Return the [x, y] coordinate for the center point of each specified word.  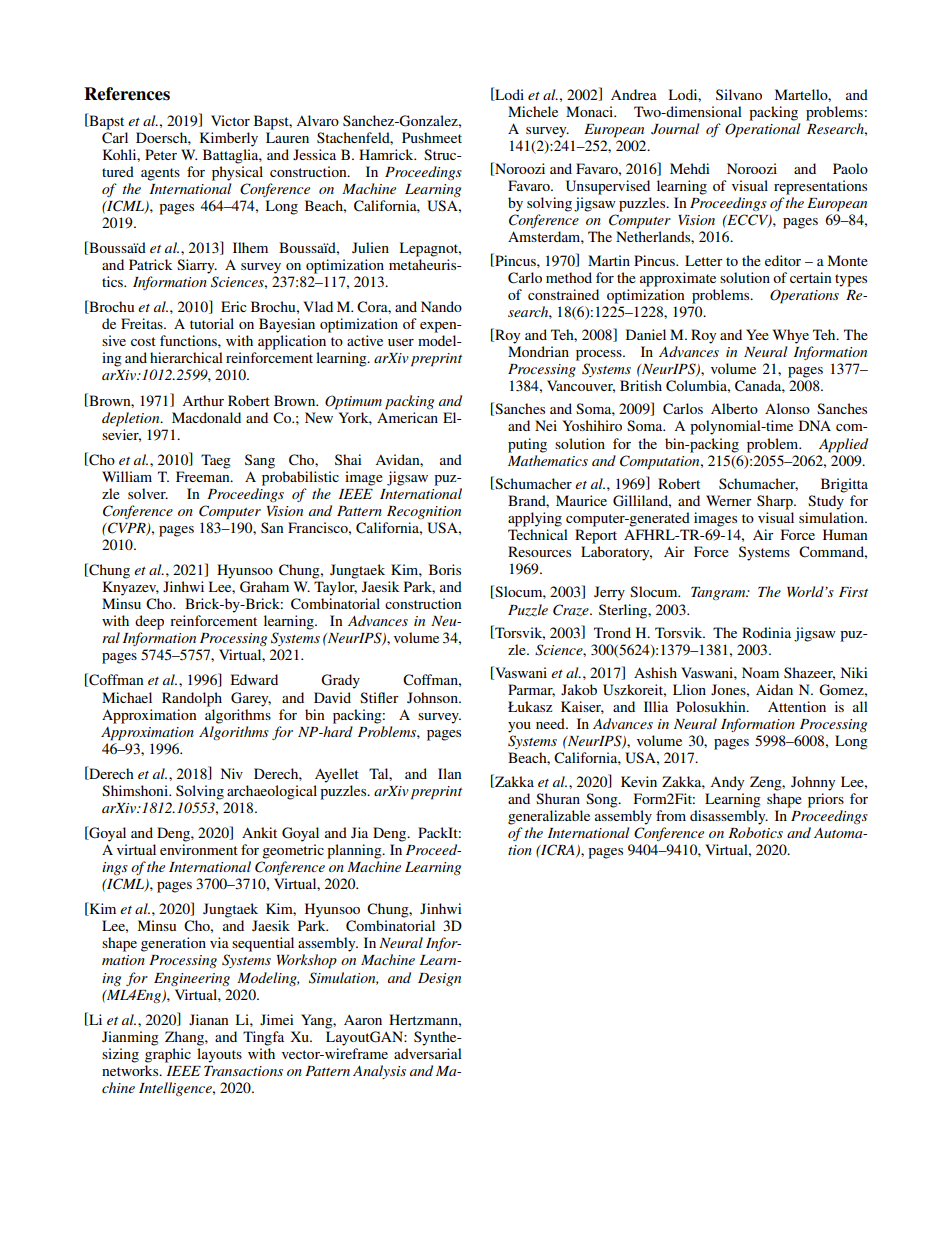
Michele [533, 111]
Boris [445, 569]
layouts [219, 1055]
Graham [264, 587]
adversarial [428, 1053]
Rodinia [766, 632]
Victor [230, 120]
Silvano [739, 94]
